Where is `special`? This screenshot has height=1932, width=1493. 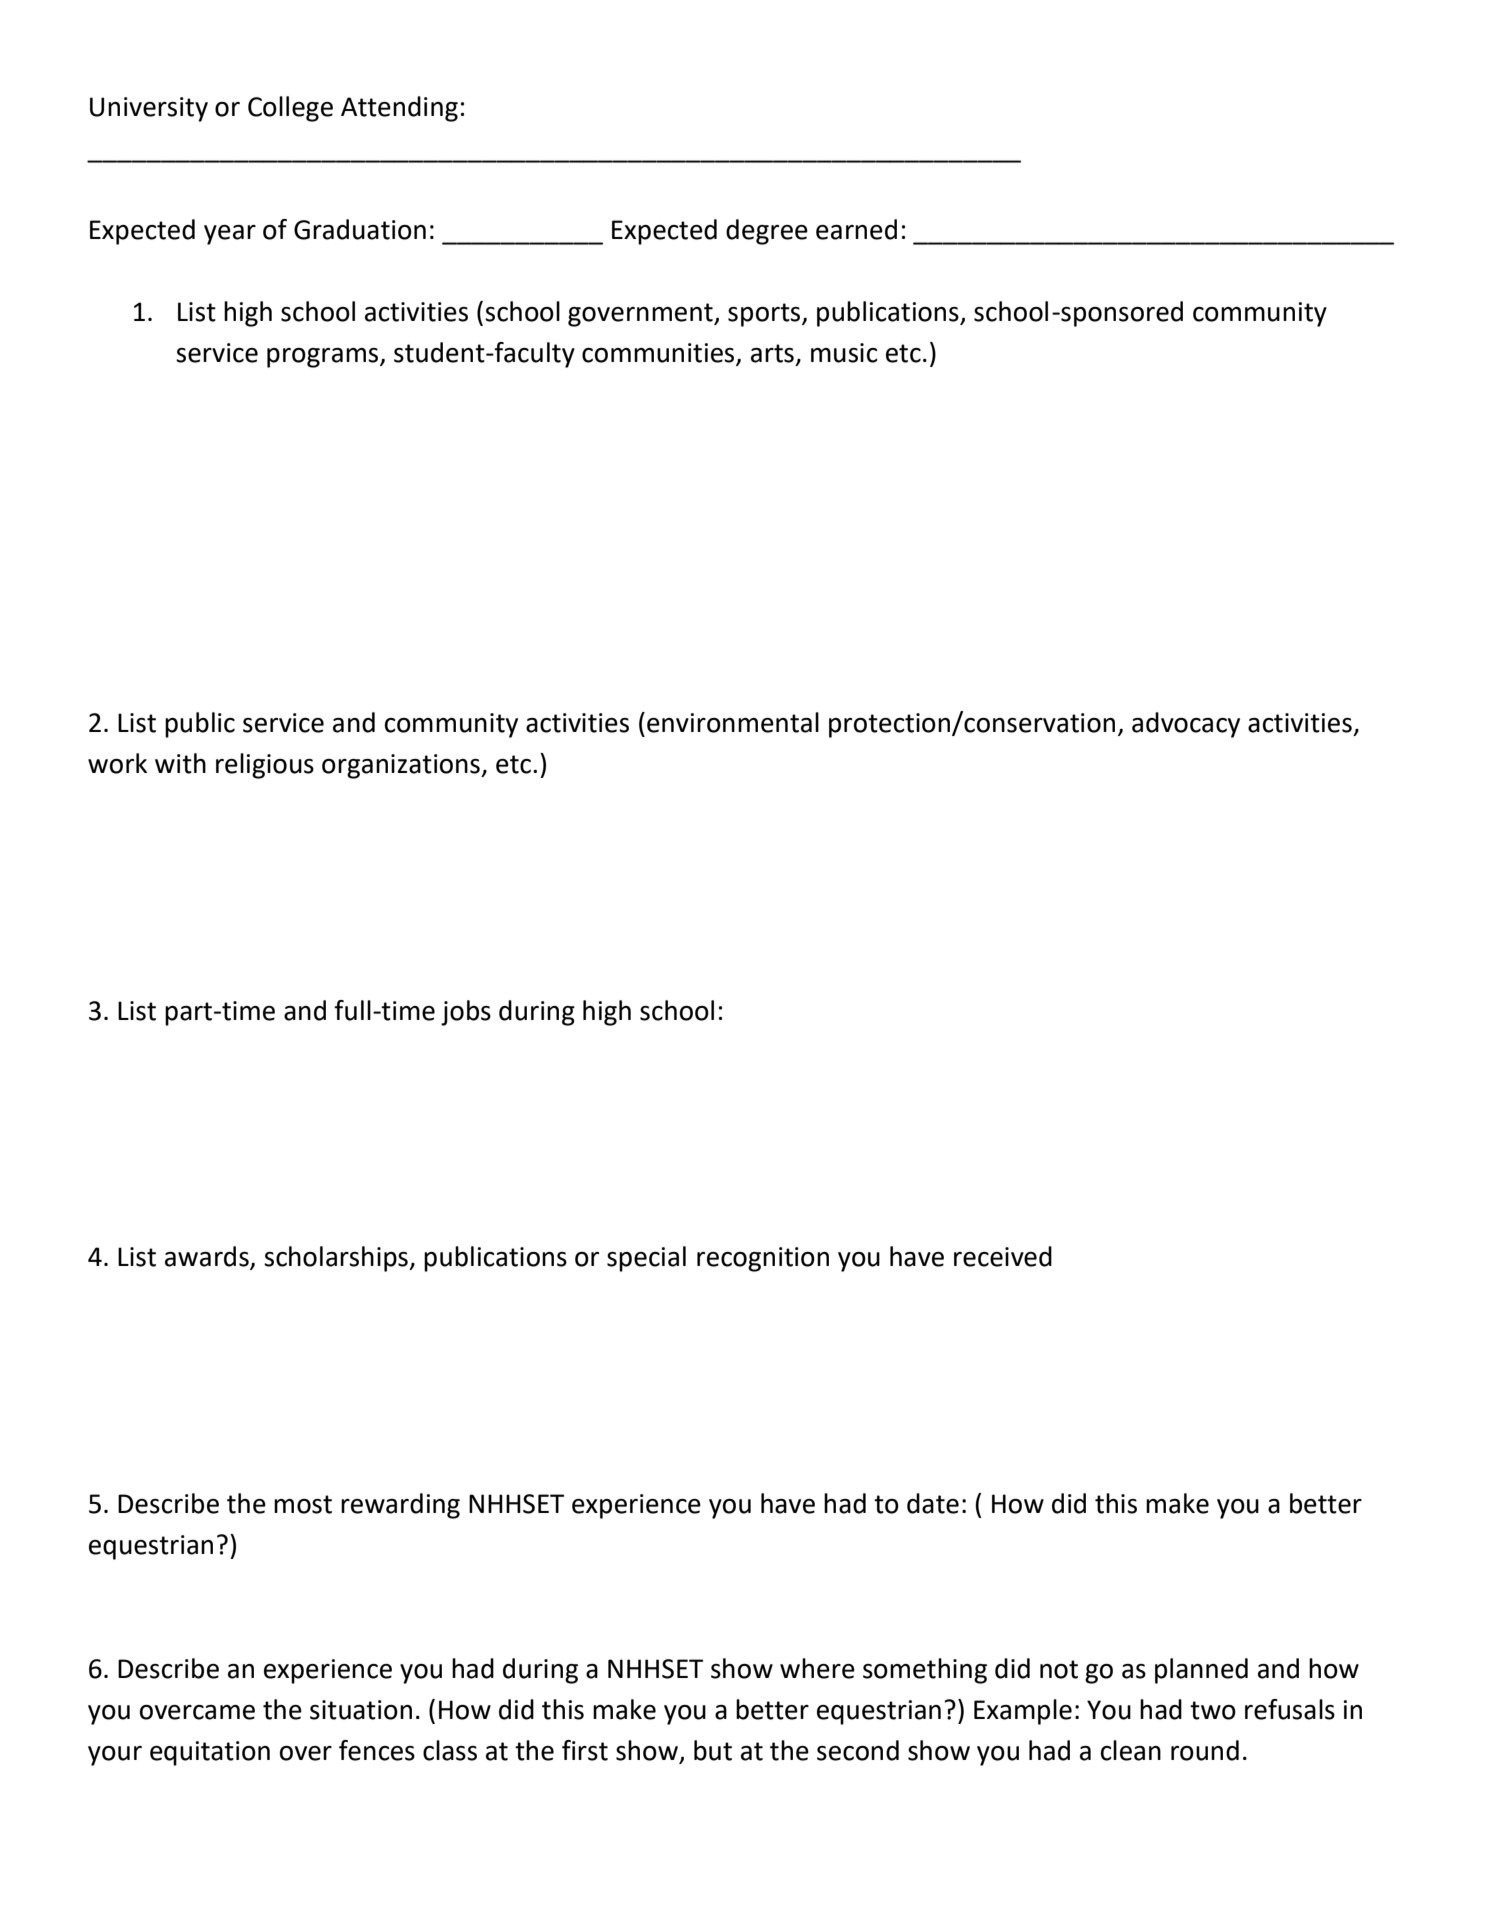 special is located at coordinates (646, 1259).
